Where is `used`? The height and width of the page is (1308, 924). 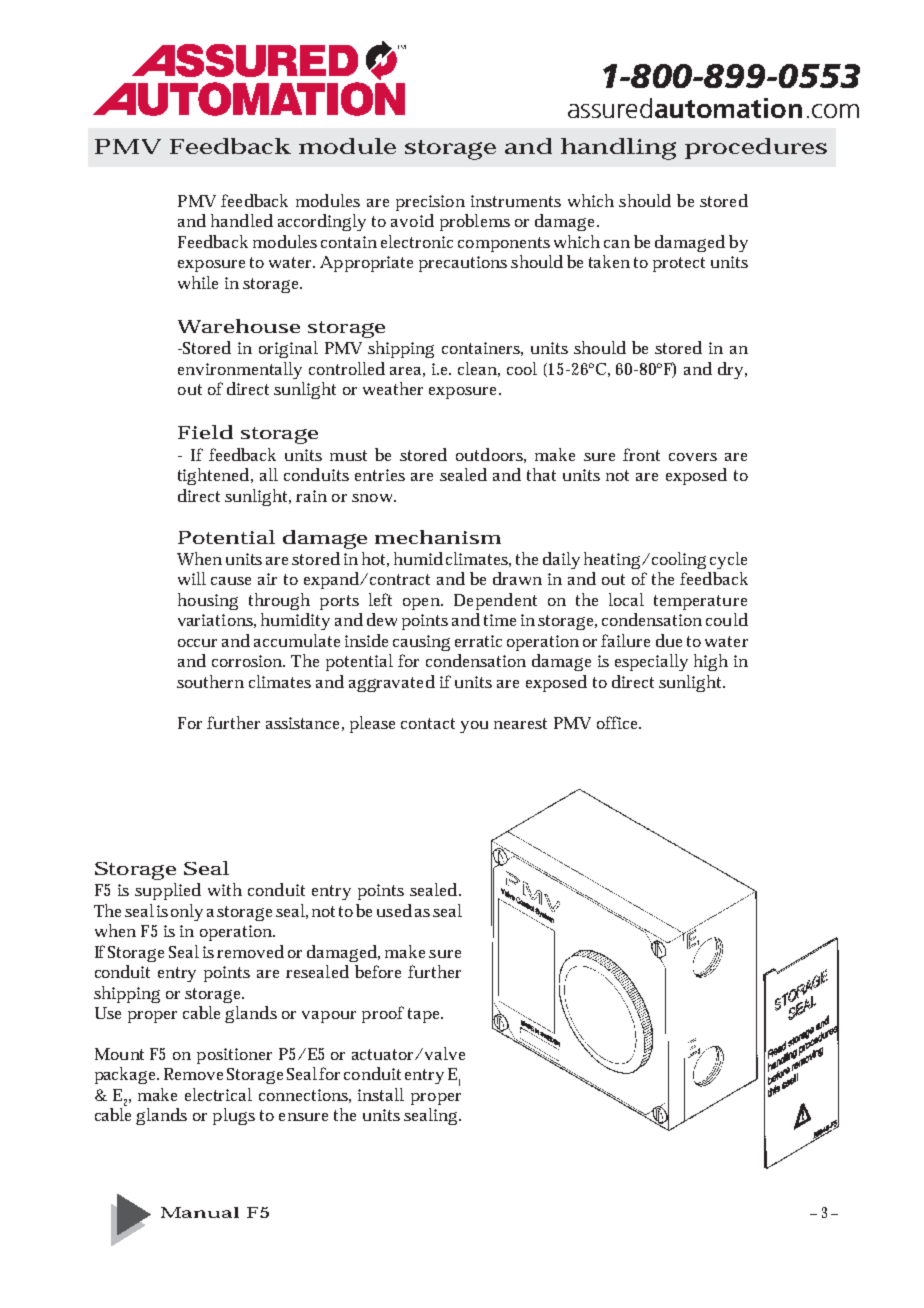
used is located at coordinates (394, 910).
